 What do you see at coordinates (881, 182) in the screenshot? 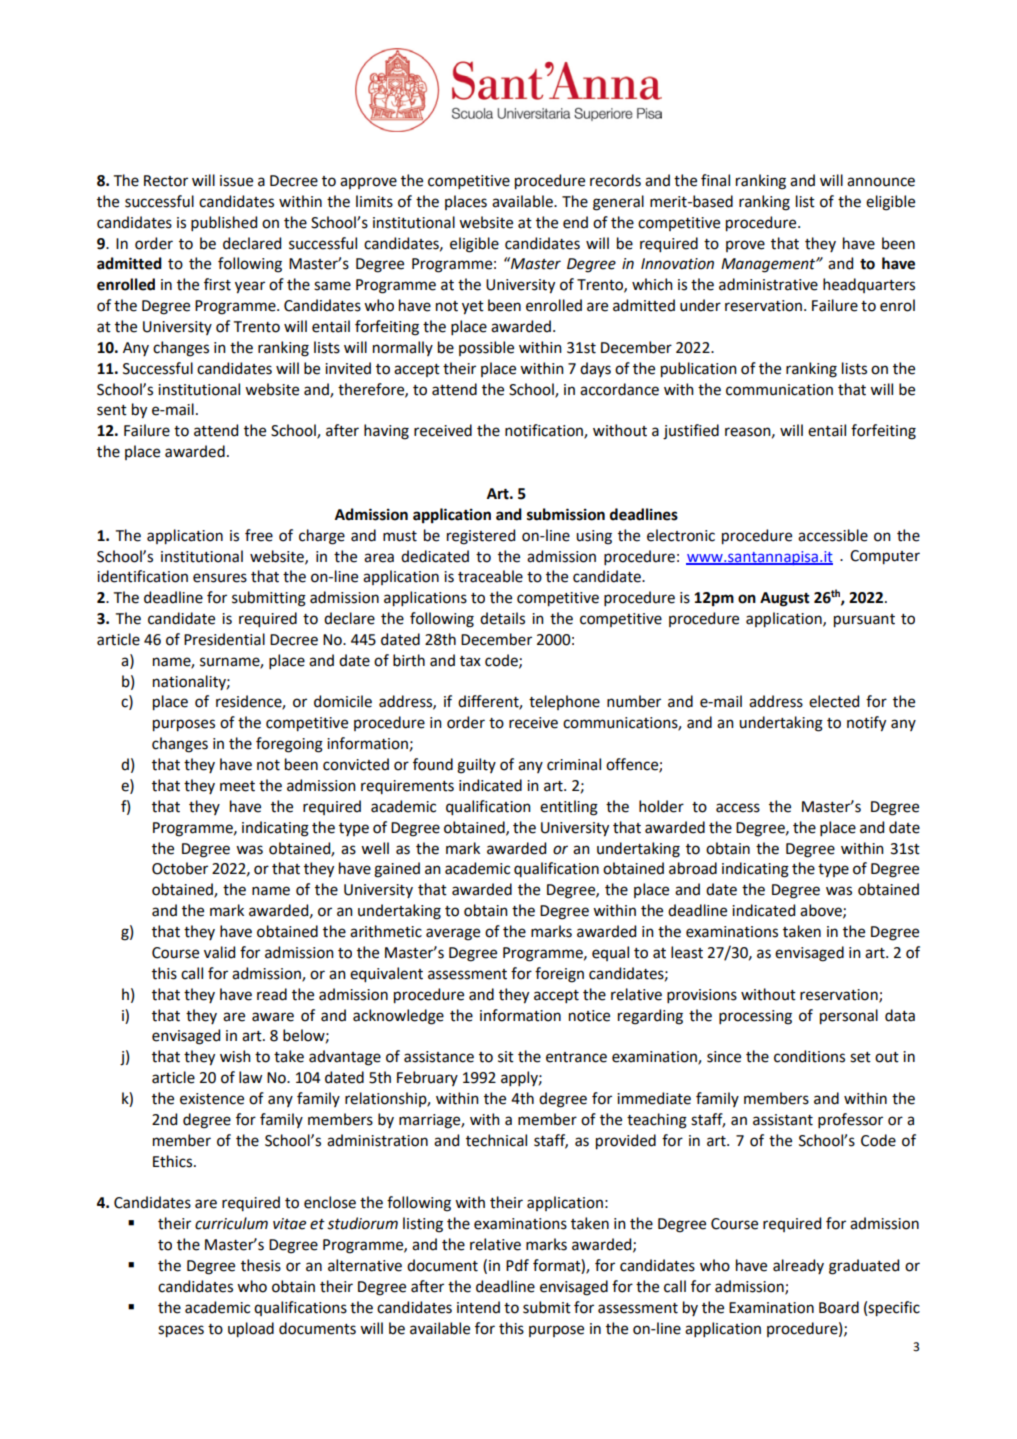
I see `announce` at bounding box center [881, 182].
